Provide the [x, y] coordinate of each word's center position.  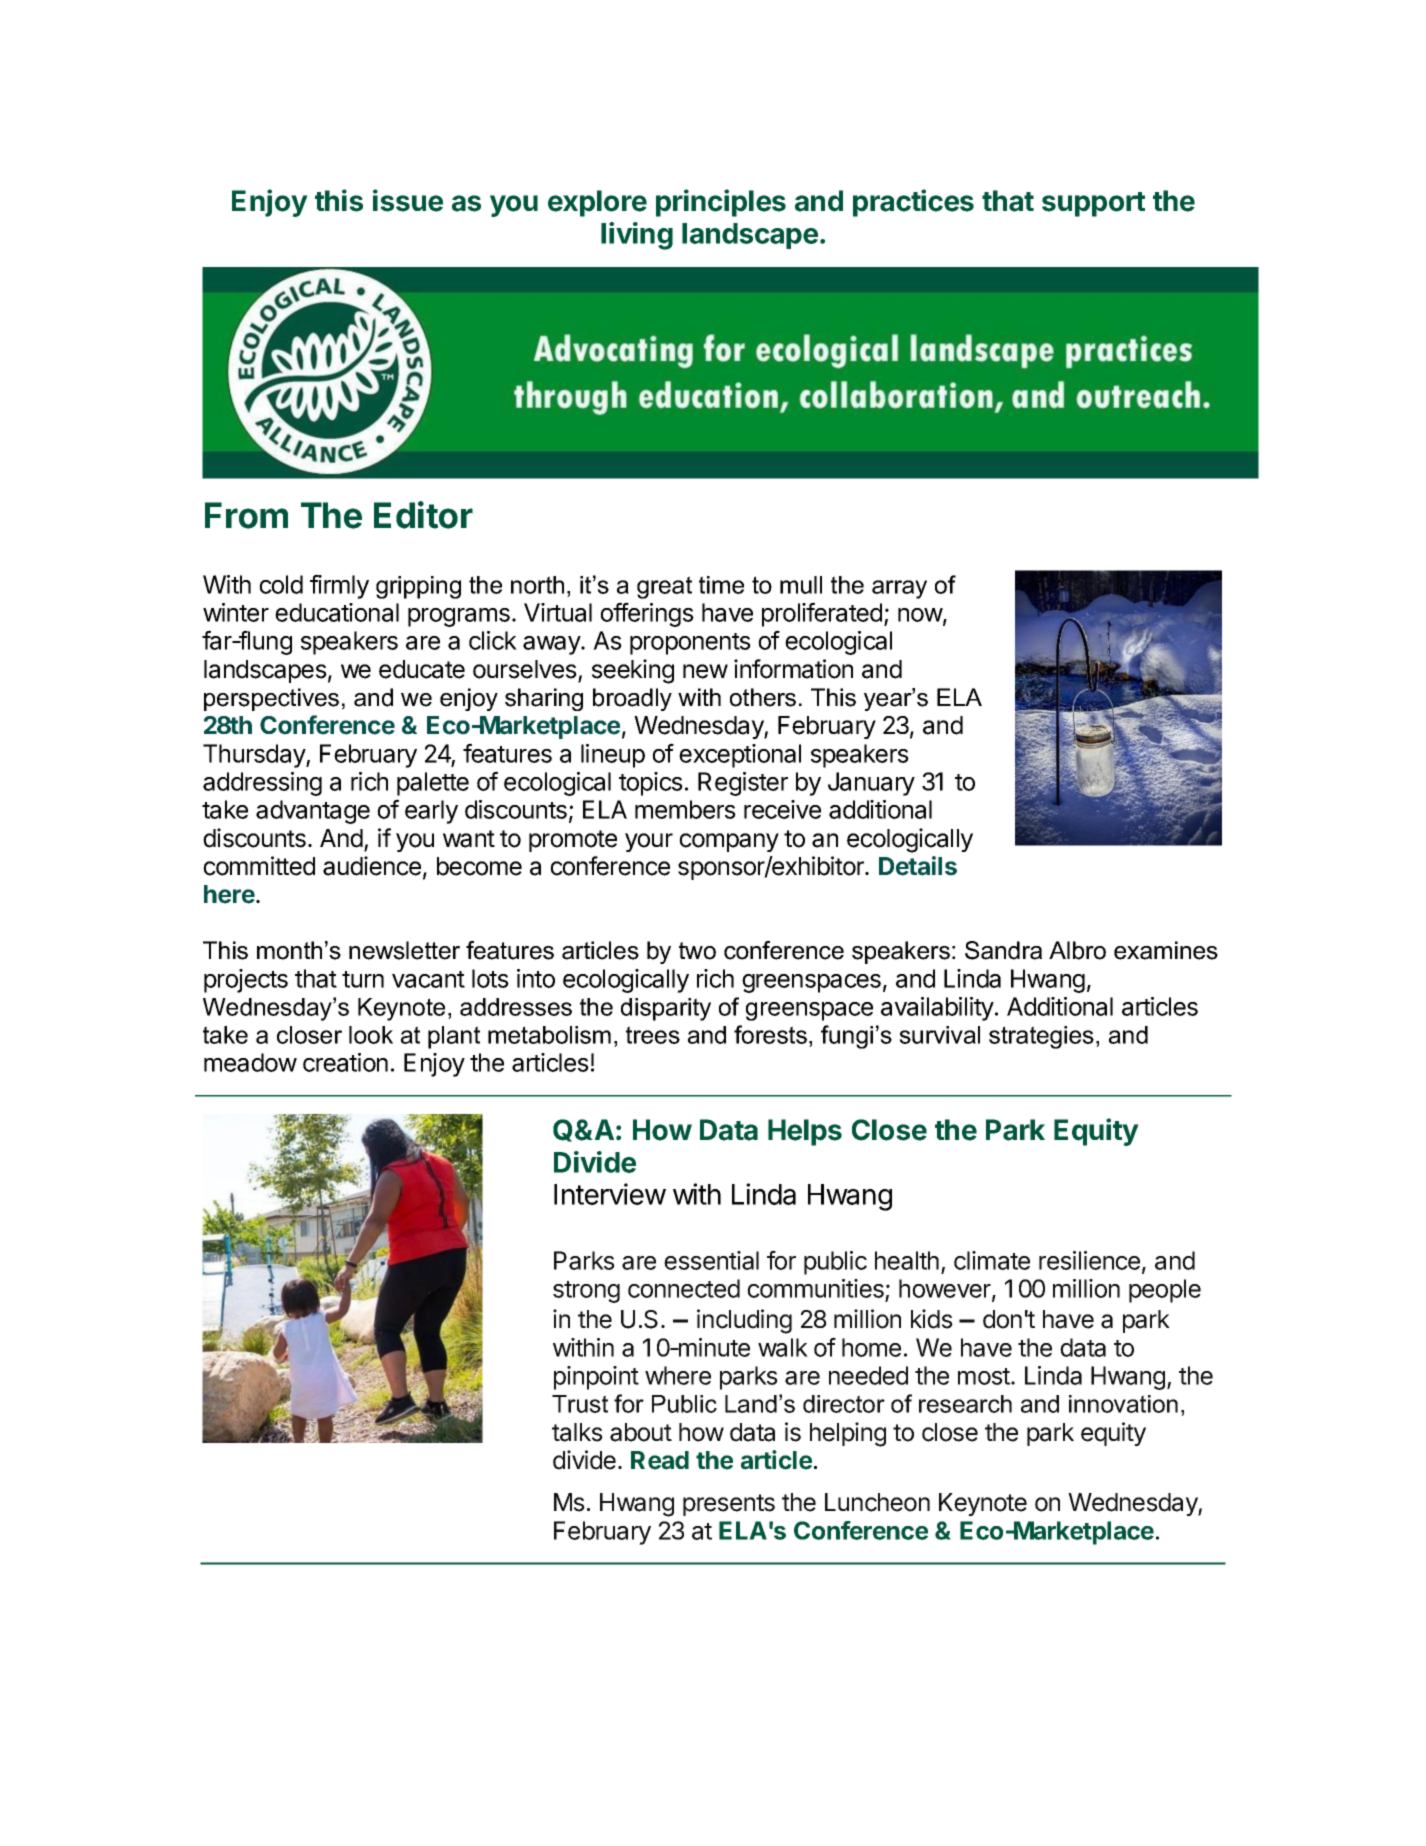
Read [660, 1460]
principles [721, 203]
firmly [339, 586]
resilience [1089, 1260]
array [899, 589]
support [1093, 204]
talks [577, 1432]
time [721, 585]
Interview [610, 1194]
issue [408, 200]
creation [345, 1062]
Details [918, 866]
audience [372, 866]
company [729, 842]
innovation [1123, 1404]
